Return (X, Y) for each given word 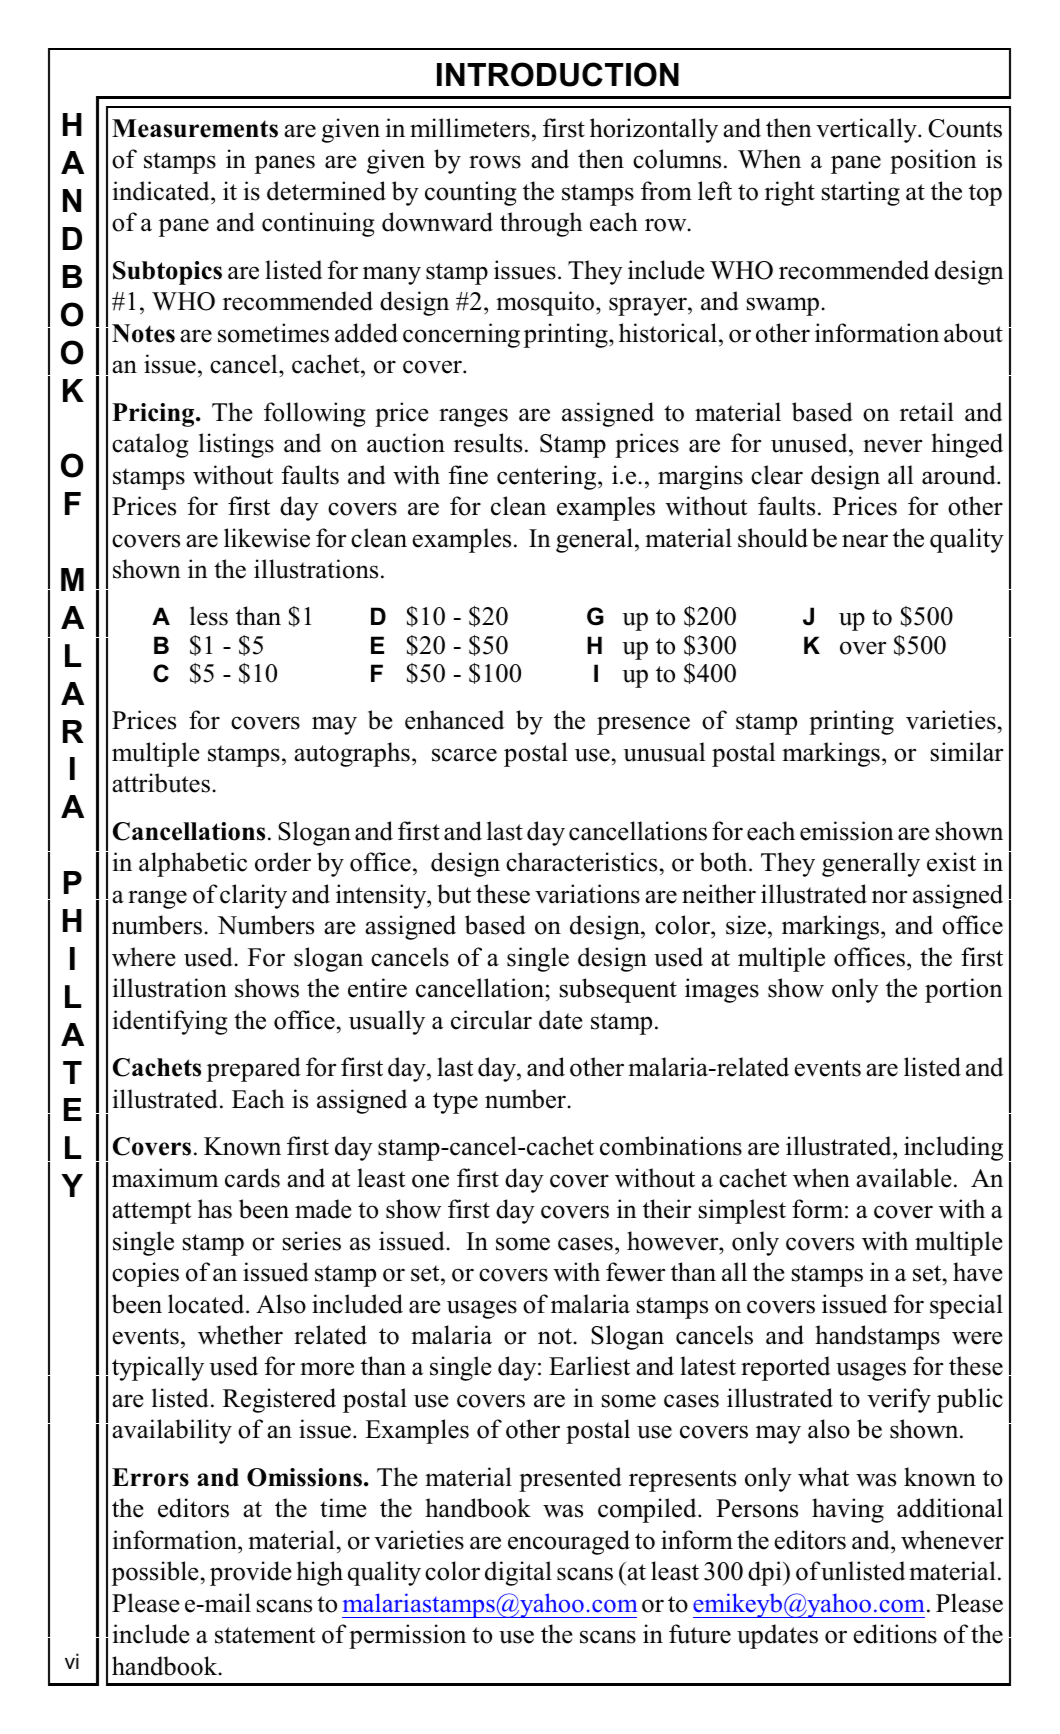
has (215, 1209)
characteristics (581, 862)
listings (236, 445)
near (865, 541)
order (283, 862)
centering (548, 477)
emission (847, 831)
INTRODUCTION (558, 74)
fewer (635, 1272)
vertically (867, 130)
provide (250, 1573)
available (903, 1178)
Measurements (195, 128)
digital (518, 1573)
